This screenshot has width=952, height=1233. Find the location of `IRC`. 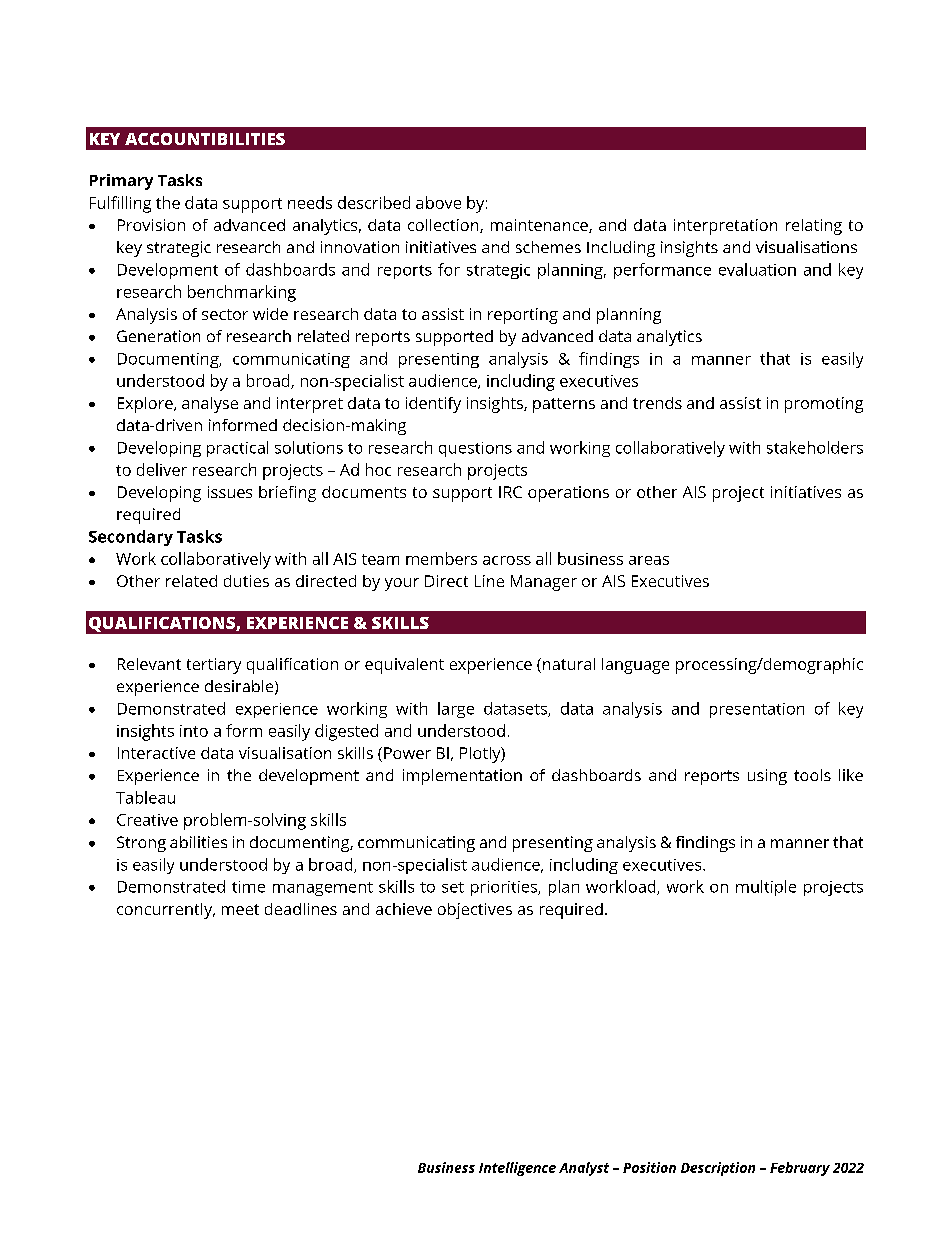

IRC is located at coordinates (510, 492).
